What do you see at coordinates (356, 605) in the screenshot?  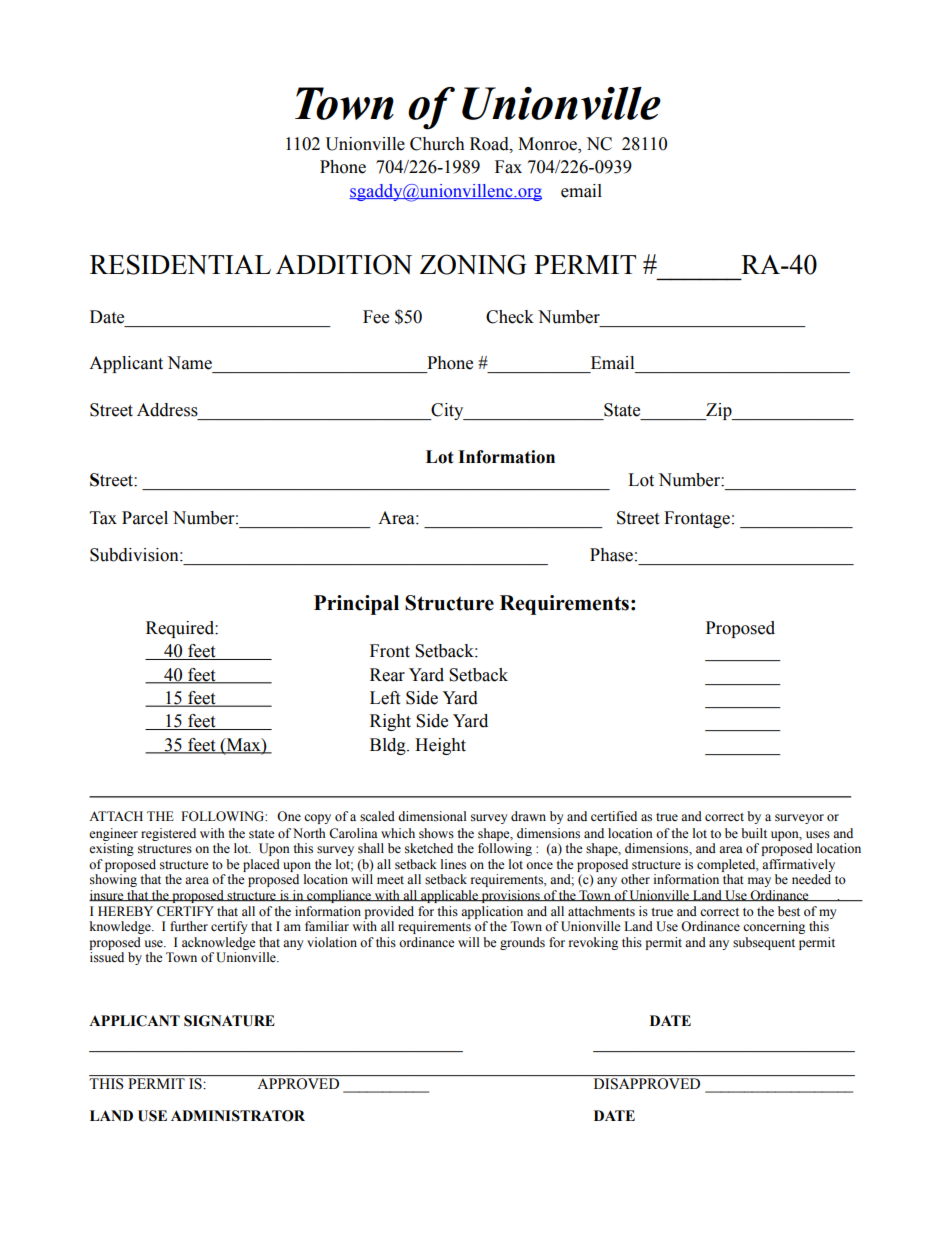 I see `Principal` at bounding box center [356, 605].
